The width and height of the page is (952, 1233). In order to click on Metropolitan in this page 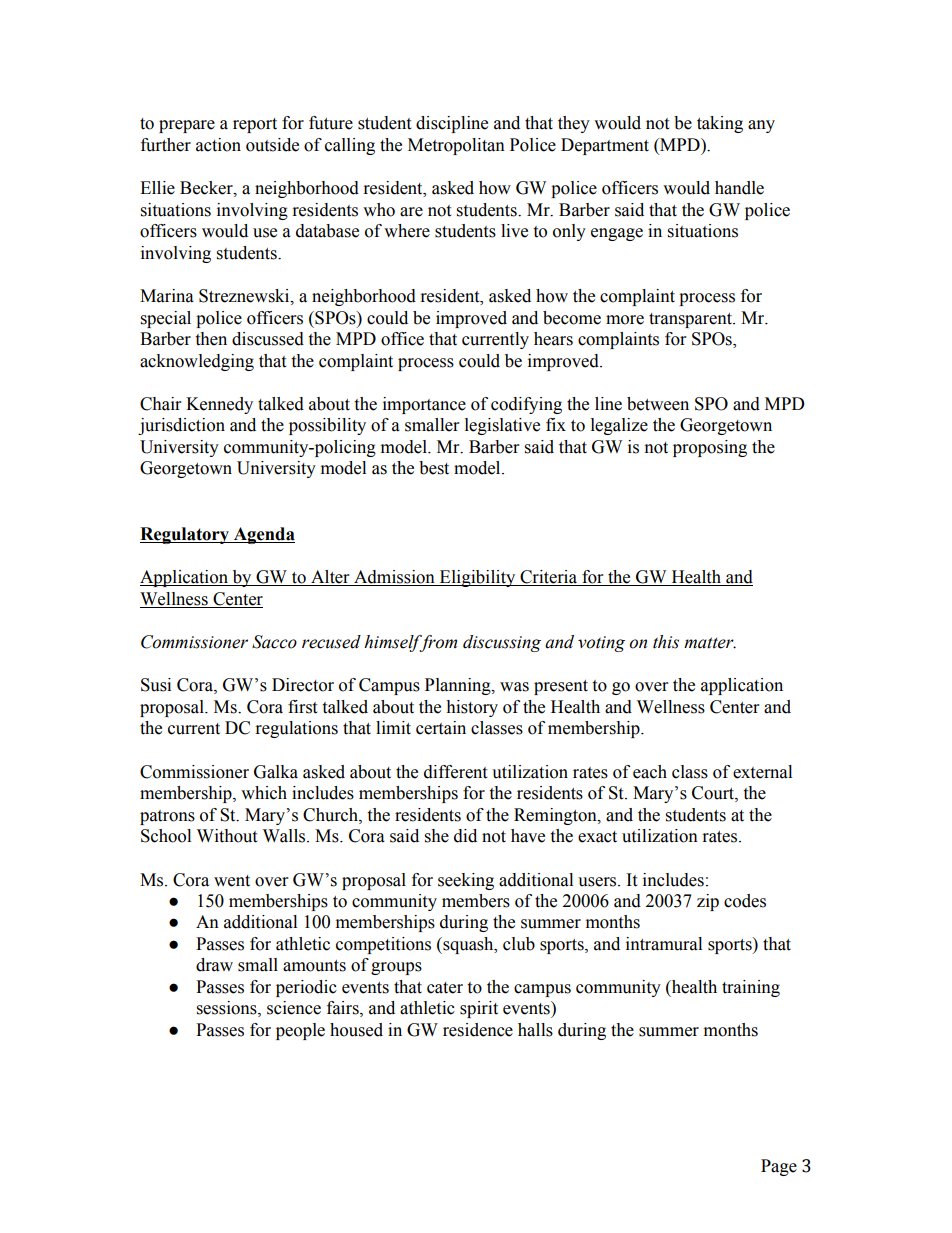, I will do `click(456, 146)`.
